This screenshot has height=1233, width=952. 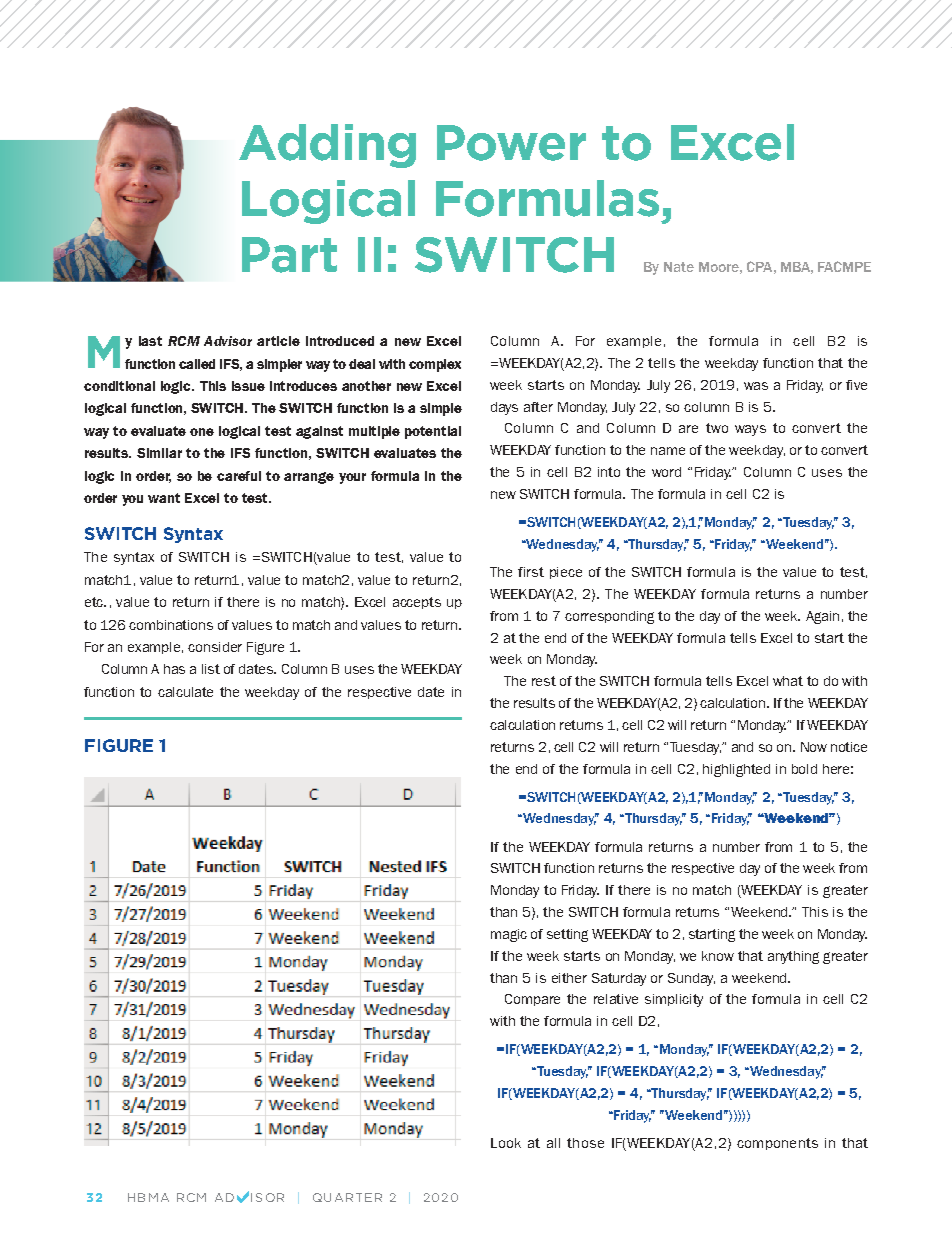 I want to click on was, so click(x=756, y=386).
